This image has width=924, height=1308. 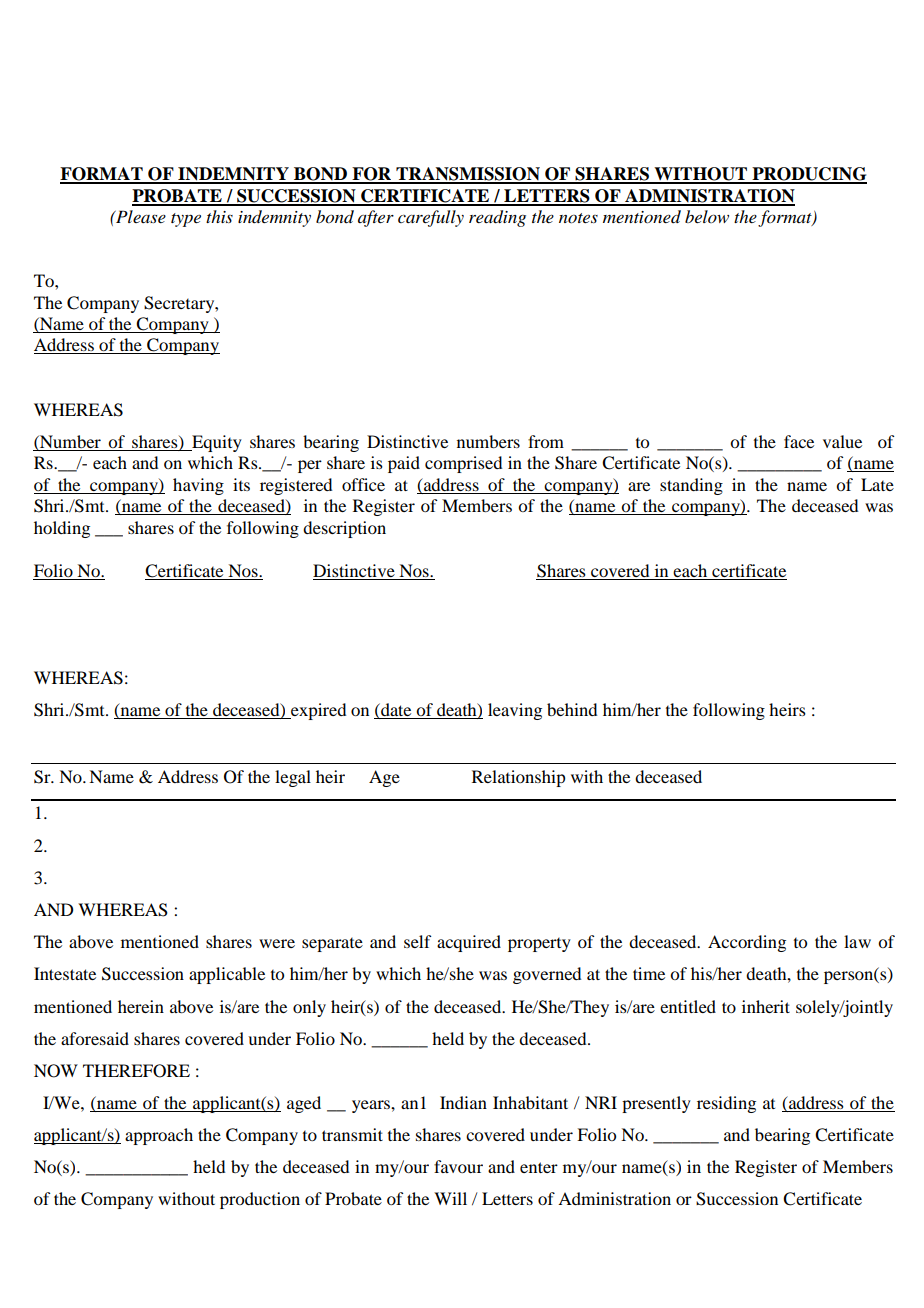 I want to click on PRODUCING, so click(x=808, y=175).
